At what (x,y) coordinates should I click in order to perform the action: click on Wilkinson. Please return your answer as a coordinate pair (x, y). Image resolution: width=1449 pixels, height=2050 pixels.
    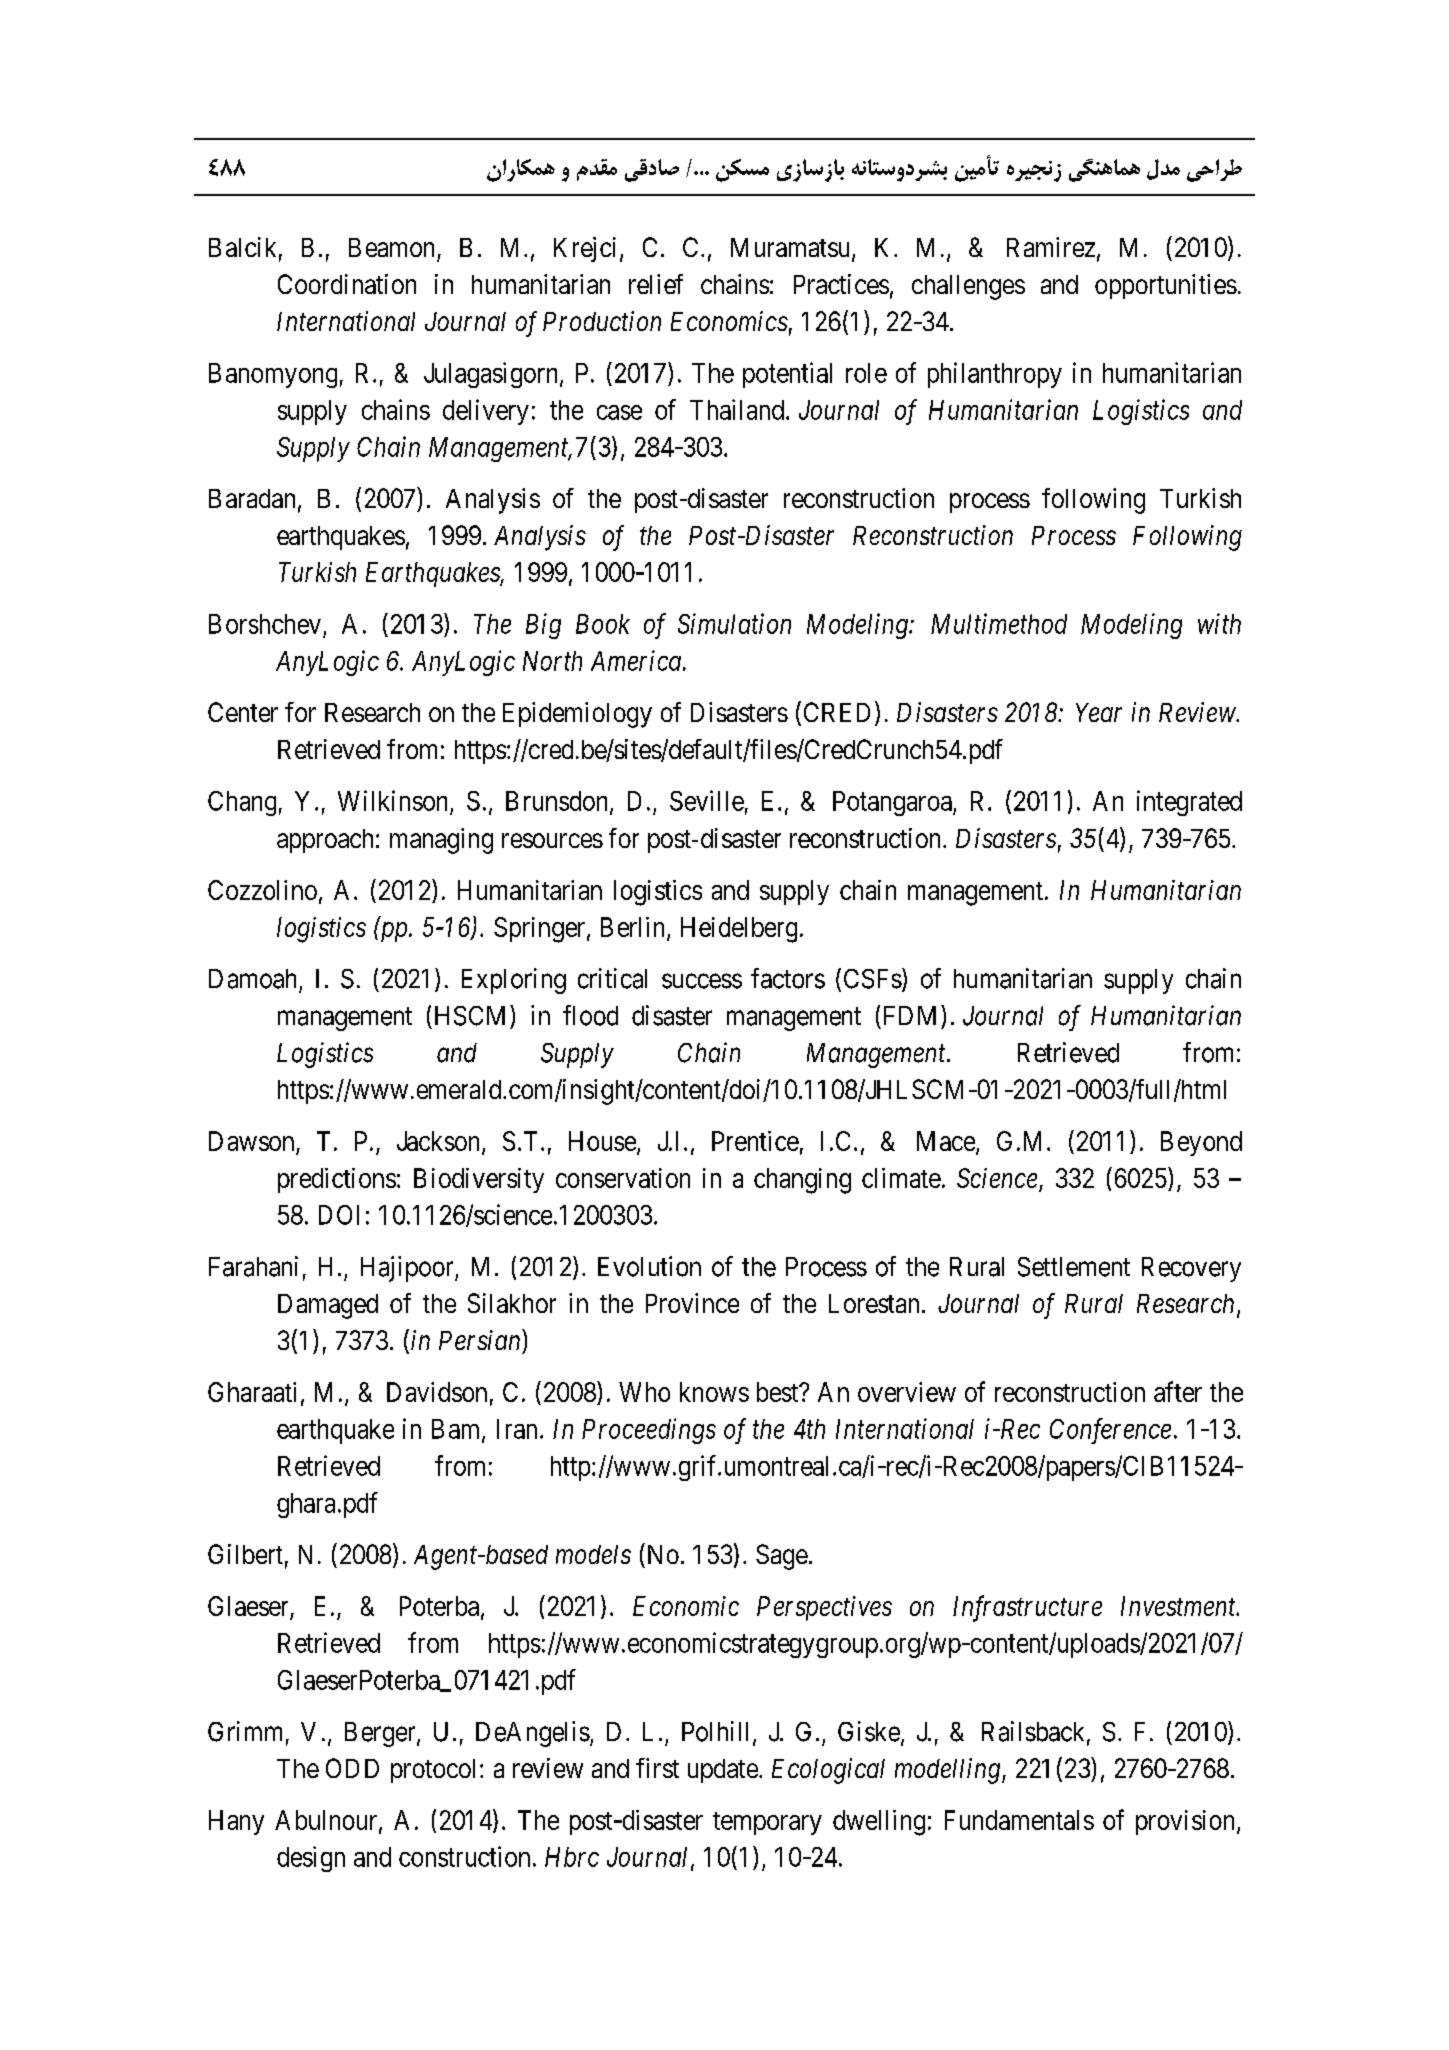
    Looking at the image, I should click on (392, 800).
